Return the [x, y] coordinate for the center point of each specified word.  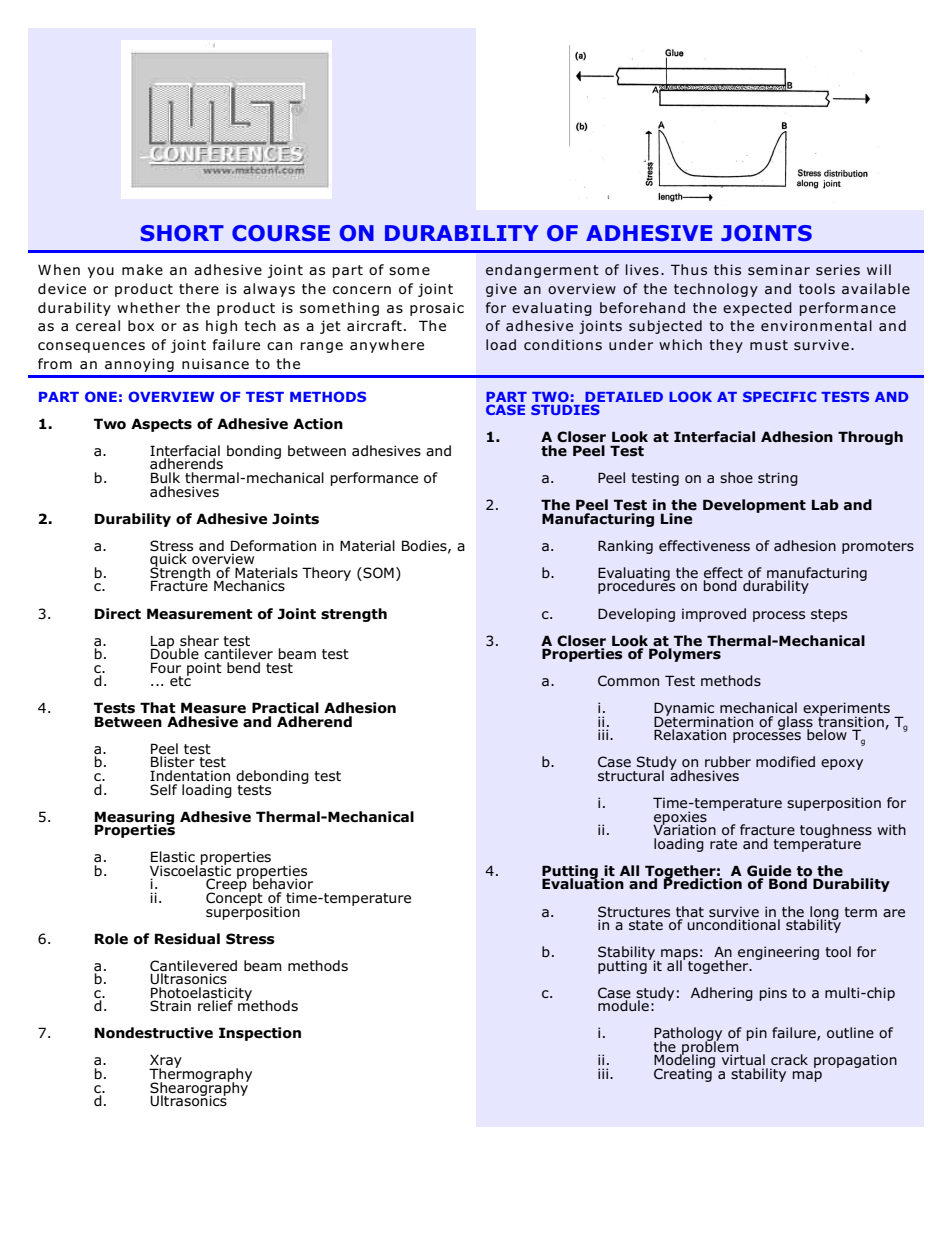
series [838, 269]
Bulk [165, 477]
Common [628, 680]
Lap [162, 643]
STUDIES [565, 409]
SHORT [182, 233]
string [778, 479]
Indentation [190, 775]
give [501, 290]
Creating [684, 1074]
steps [829, 615]
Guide [769, 871]
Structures [634, 911]
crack [789, 1059]
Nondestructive [154, 1033]
